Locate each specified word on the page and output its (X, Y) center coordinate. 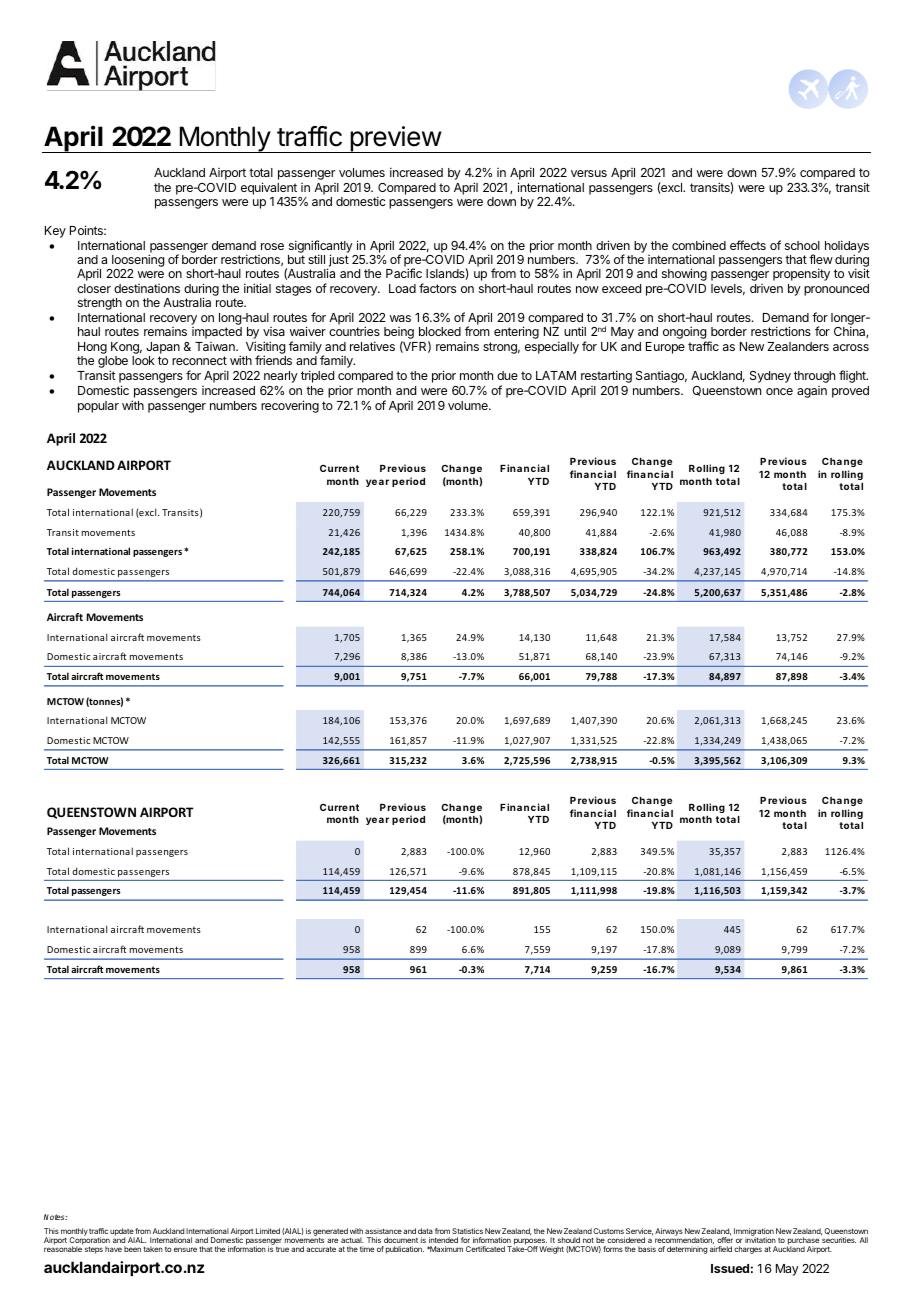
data (425, 1231)
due (507, 375)
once (779, 391)
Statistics (467, 1231)
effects (748, 245)
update (122, 1233)
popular (98, 407)
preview (395, 139)
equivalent (269, 188)
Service (639, 1232)
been (132, 1249)
